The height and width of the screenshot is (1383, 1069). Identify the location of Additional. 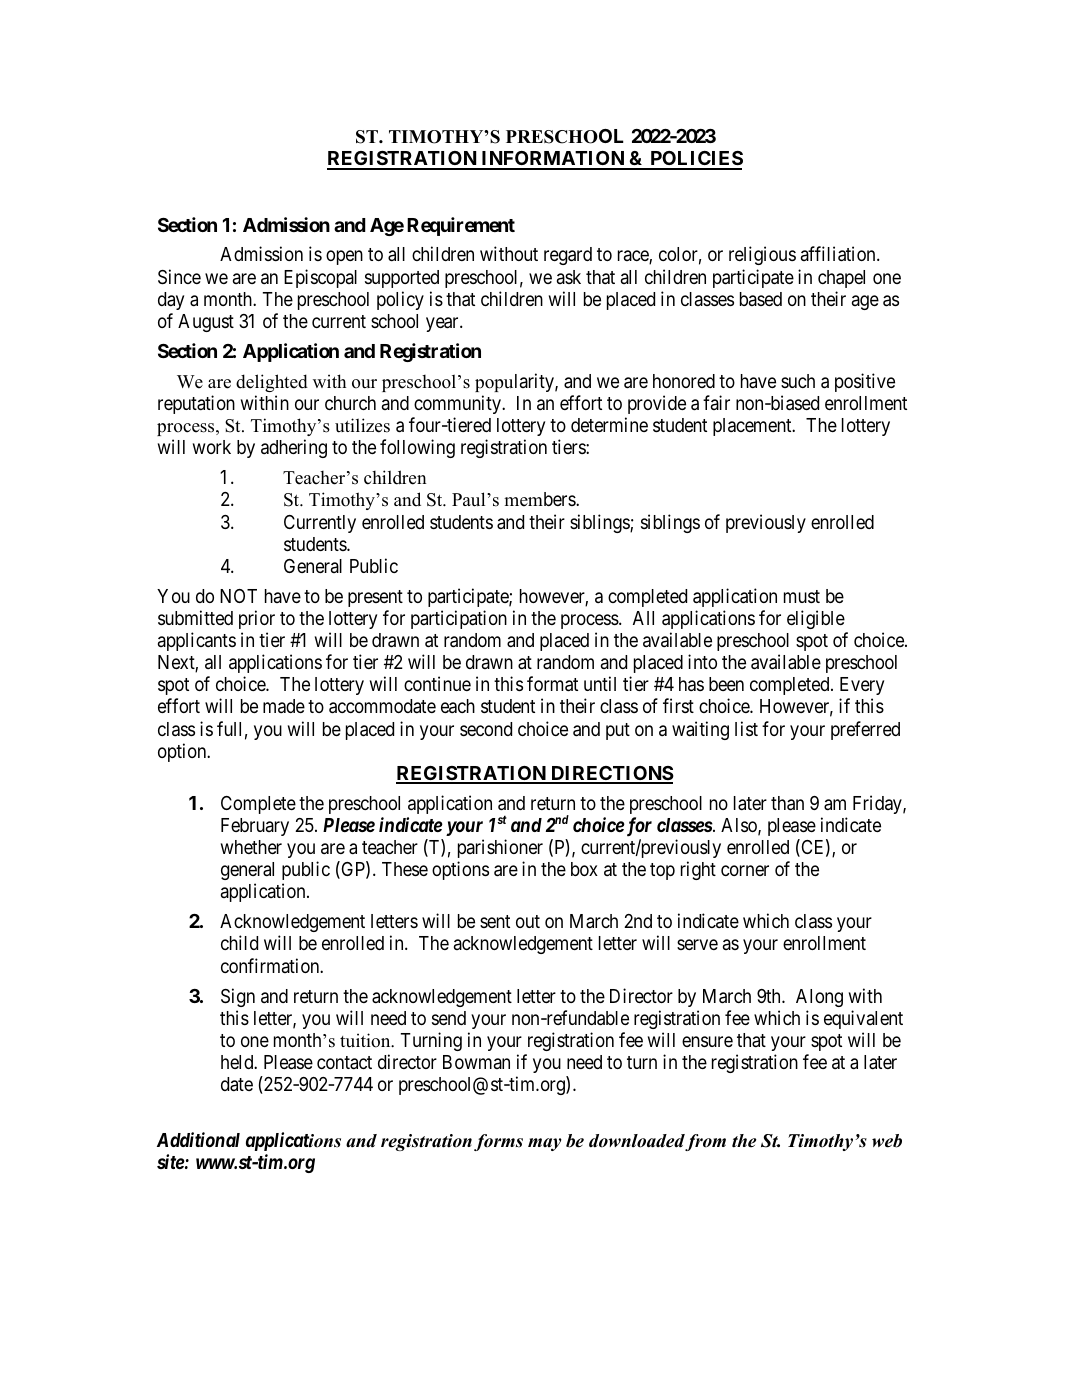
(198, 1139).
